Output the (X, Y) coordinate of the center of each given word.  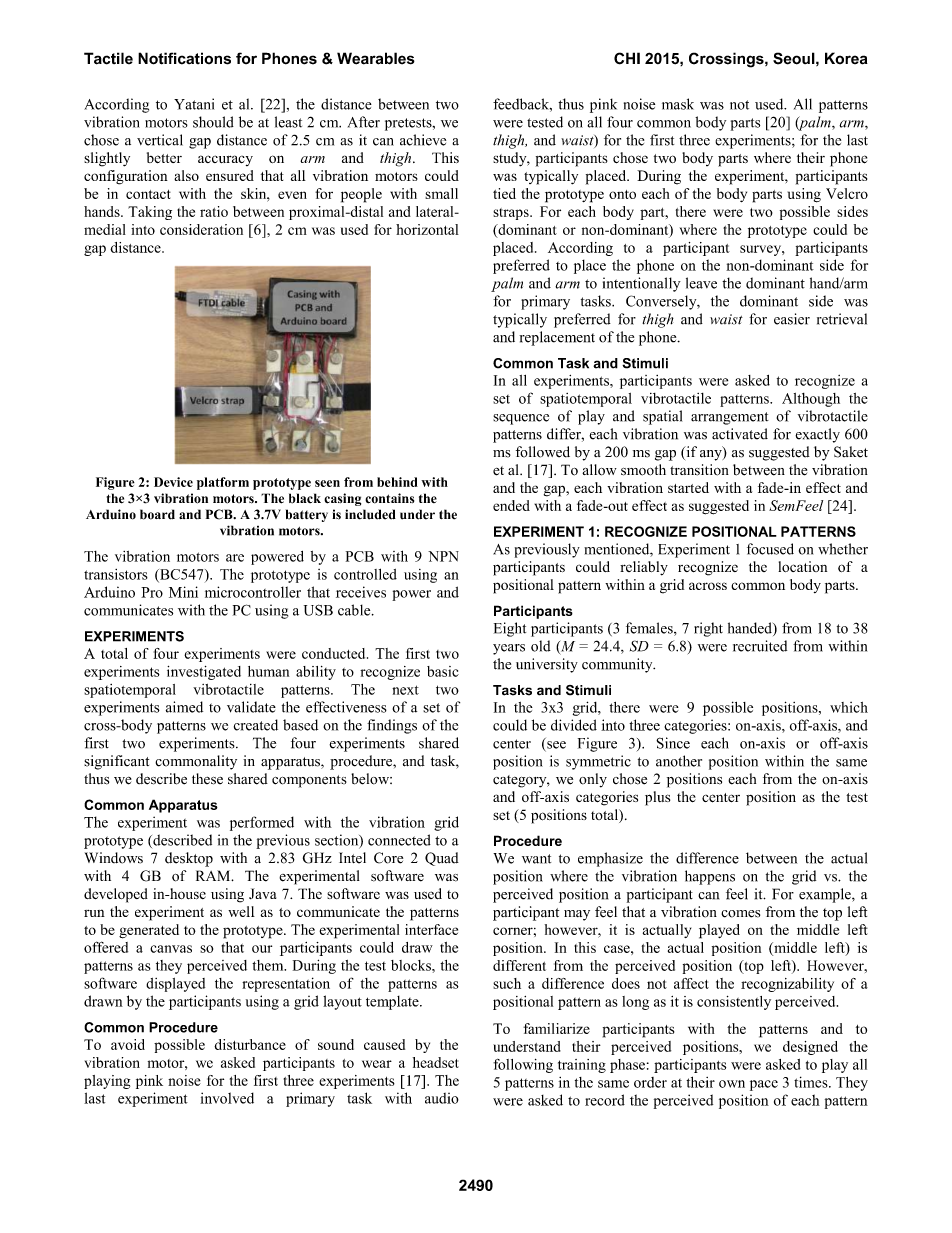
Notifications (184, 58)
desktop (189, 859)
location (802, 566)
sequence (521, 419)
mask (678, 104)
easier (792, 319)
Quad (442, 859)
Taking (150, 213)
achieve (423, 140)
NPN (443, 556)
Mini (183, 592)
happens (710, 877)
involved (227, 1098)
